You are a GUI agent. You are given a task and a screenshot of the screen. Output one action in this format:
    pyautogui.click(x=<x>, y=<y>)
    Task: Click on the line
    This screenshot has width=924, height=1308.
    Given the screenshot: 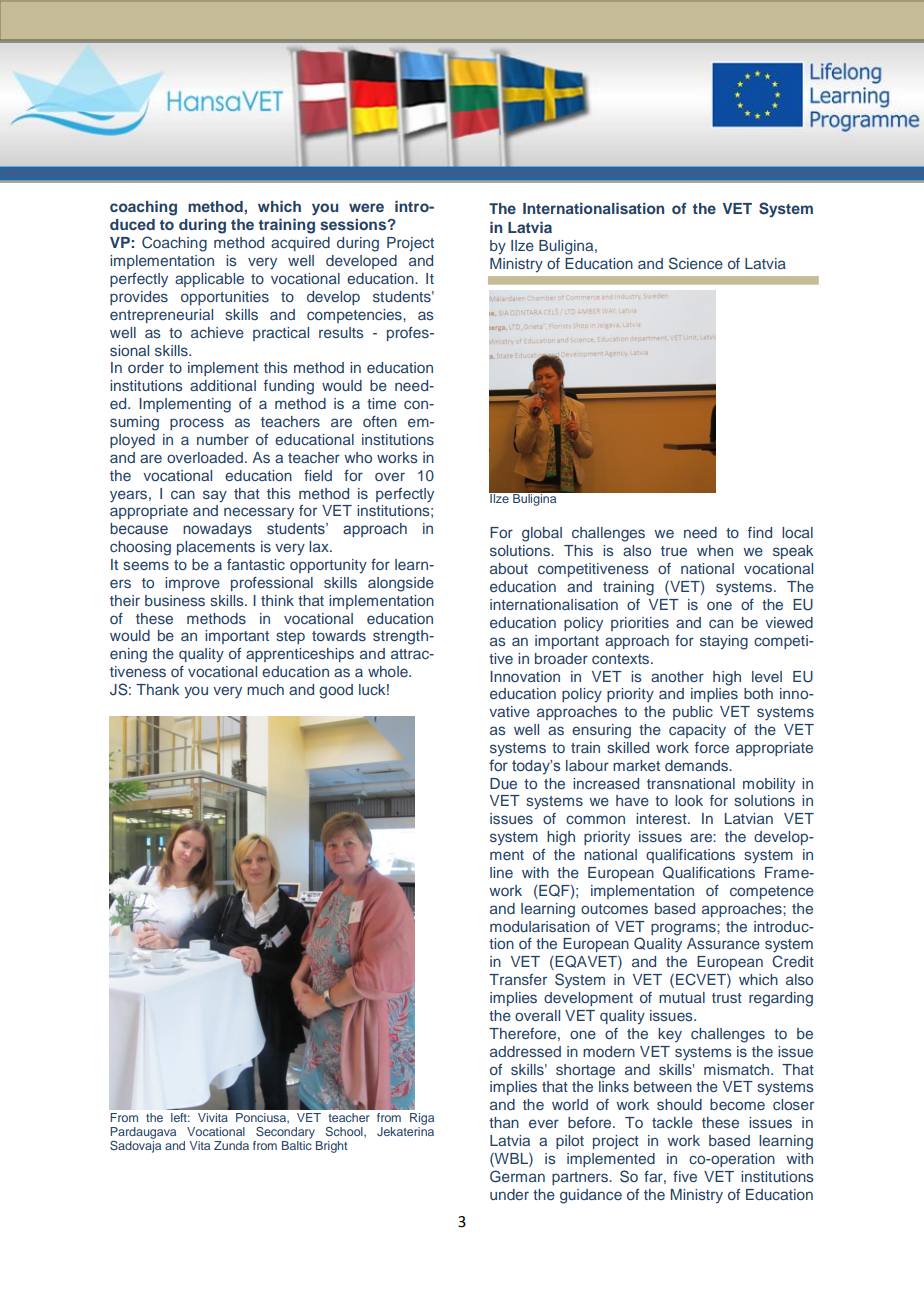 What is the action you would take?
    pyautogui.click(x=501, y=872)
